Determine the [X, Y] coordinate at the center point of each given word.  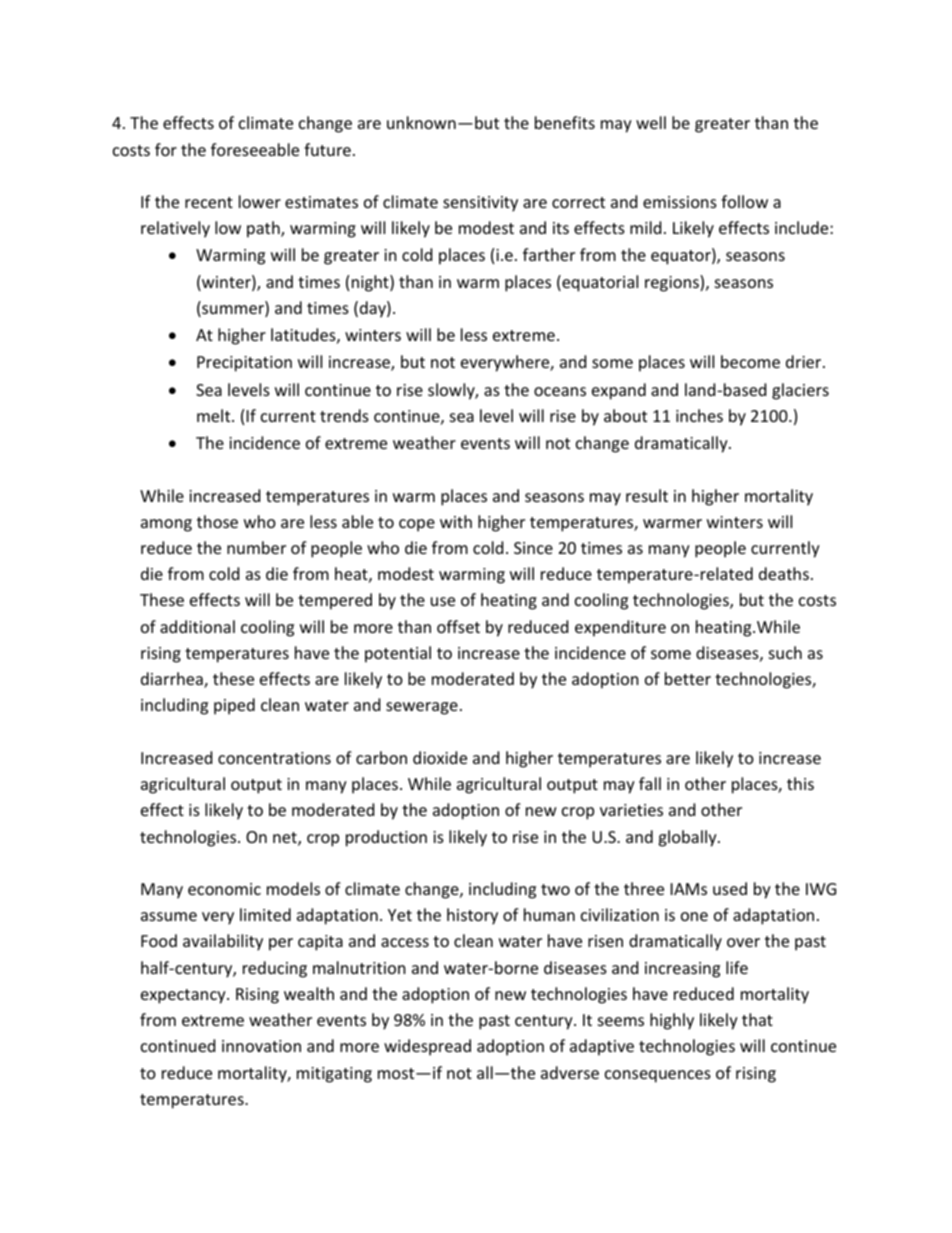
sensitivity [480, 204]
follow [744, 201]
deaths [784, 573]
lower [260, 201]
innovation [261, 1046]
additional [197, 626]
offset [458, 626]
